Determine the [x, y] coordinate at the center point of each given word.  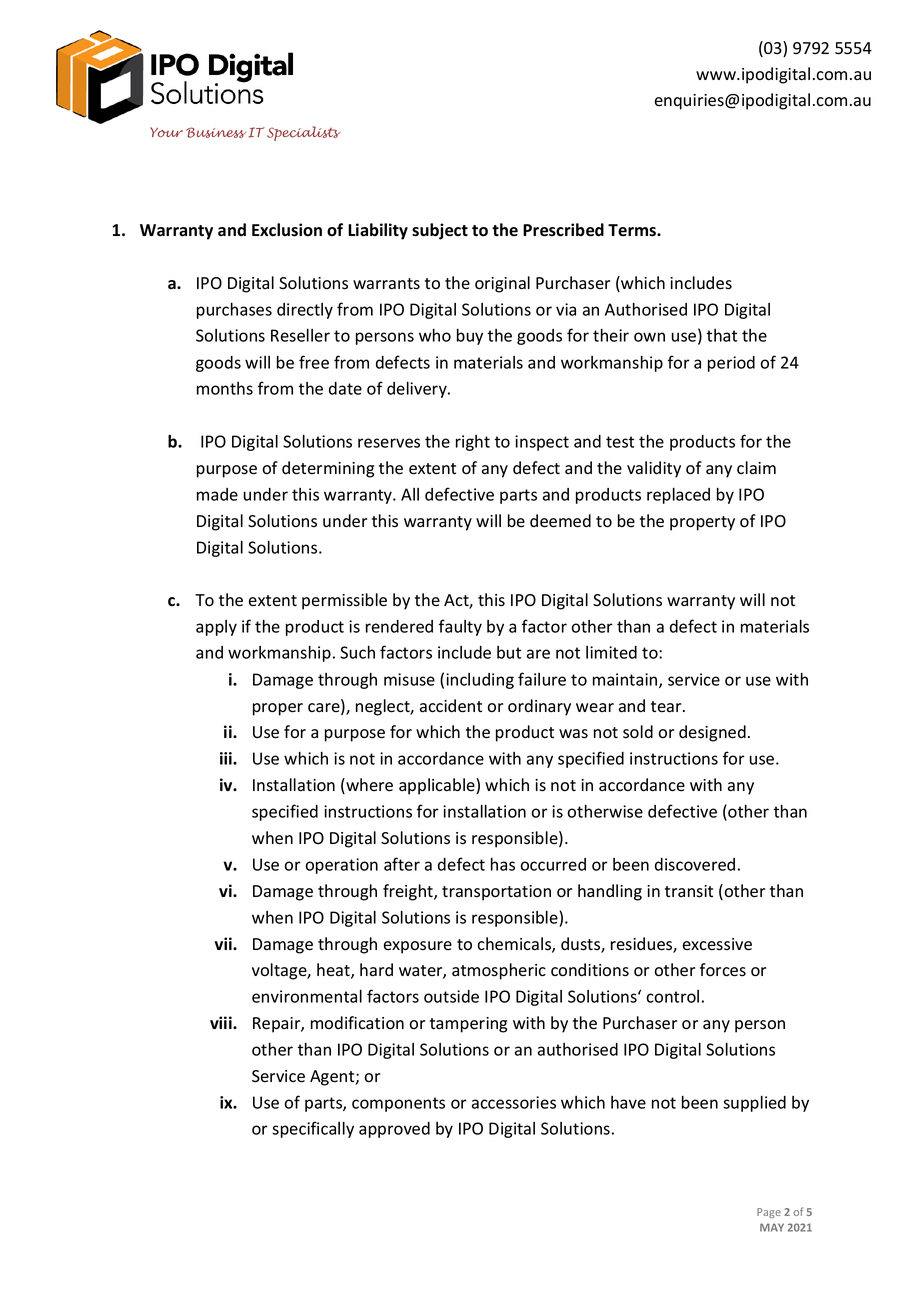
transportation [496, 893]
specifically [313, 1129]
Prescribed [563, 230]
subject [440, 231]
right [473, 443]
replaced [678, 495]
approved [394, 1130]
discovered [695, 864]
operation [341, 866]
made [217, 494]
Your [166, 132]
